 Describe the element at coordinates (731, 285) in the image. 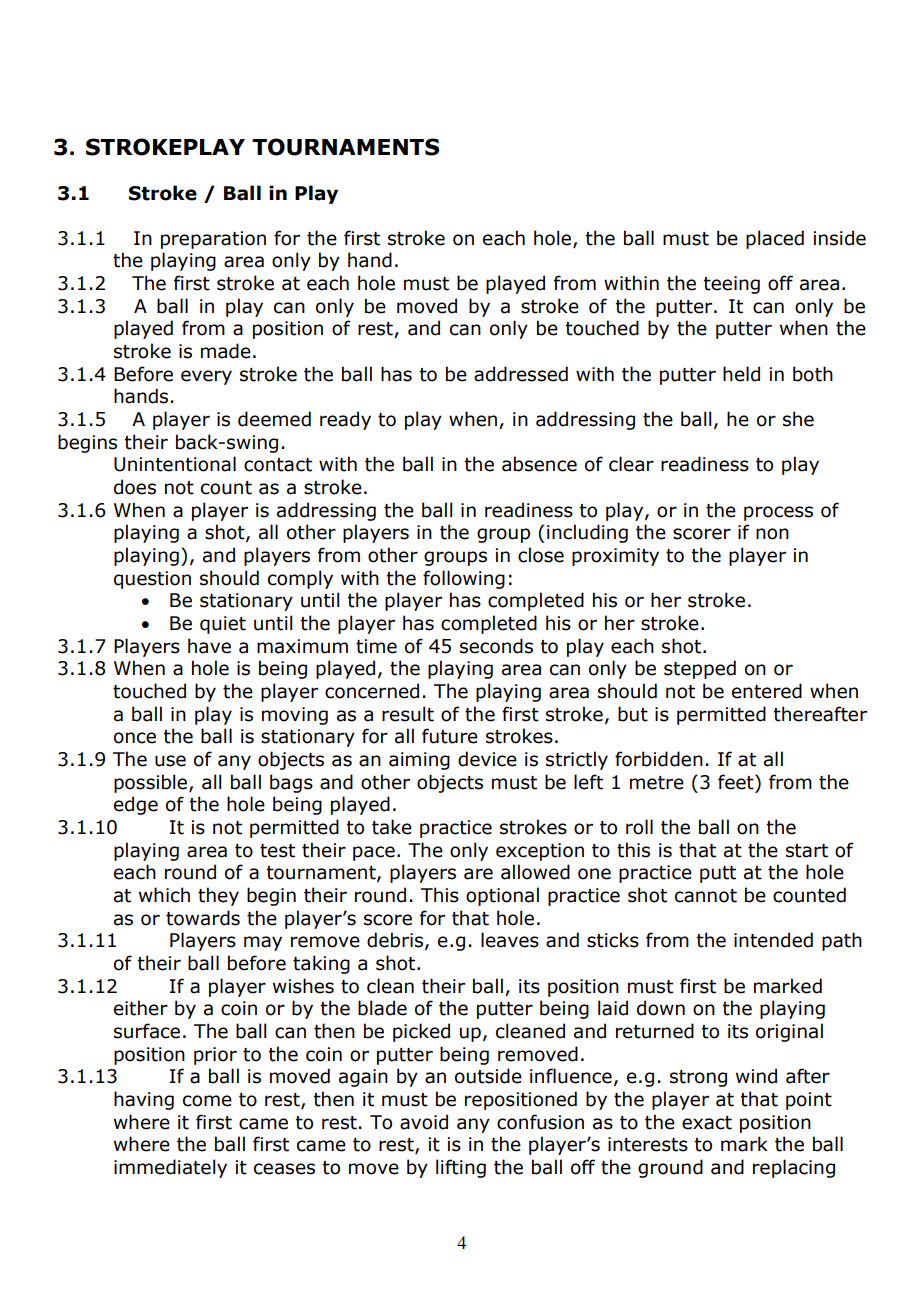

I see `teeing` at that location.
